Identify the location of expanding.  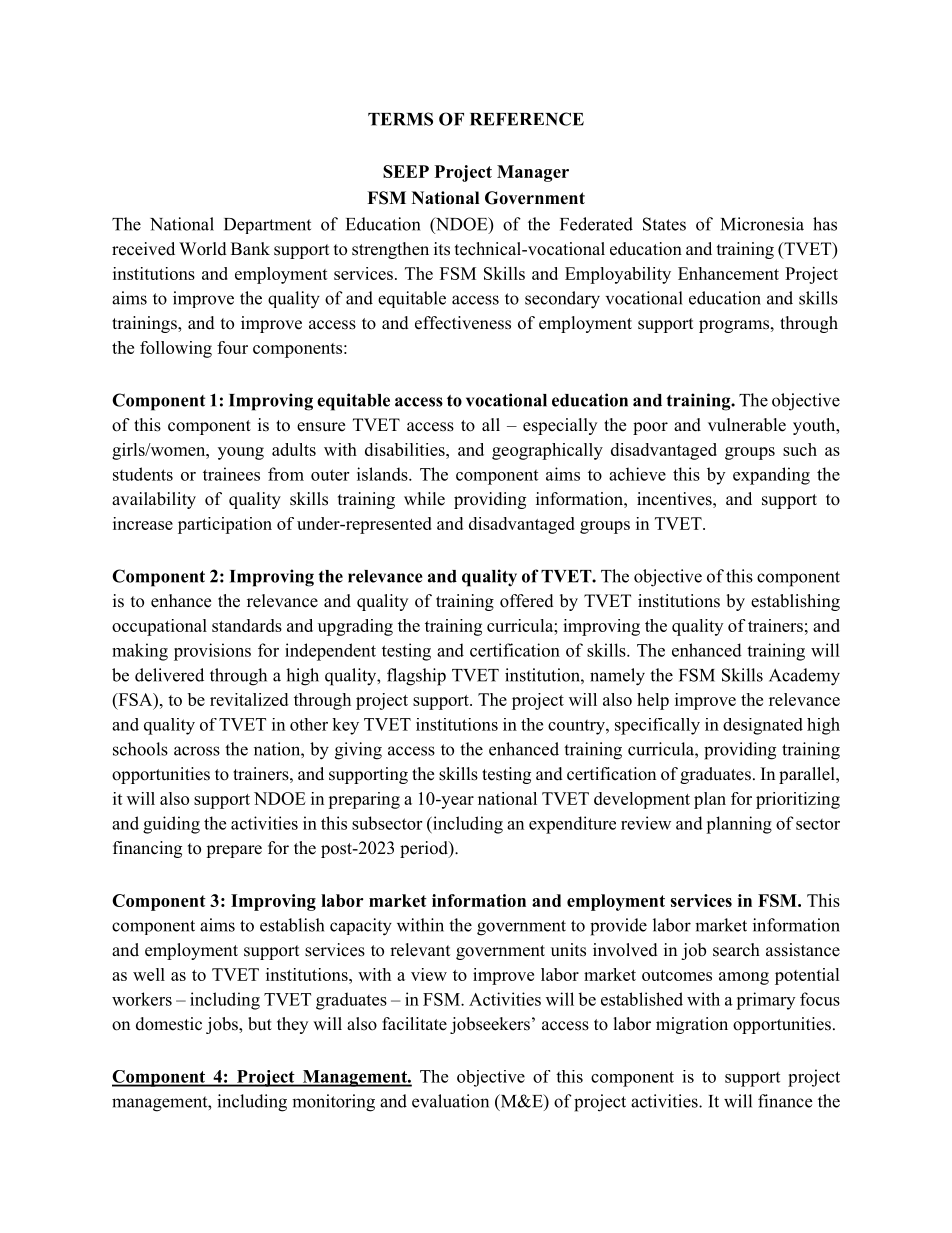
(771, 476).
